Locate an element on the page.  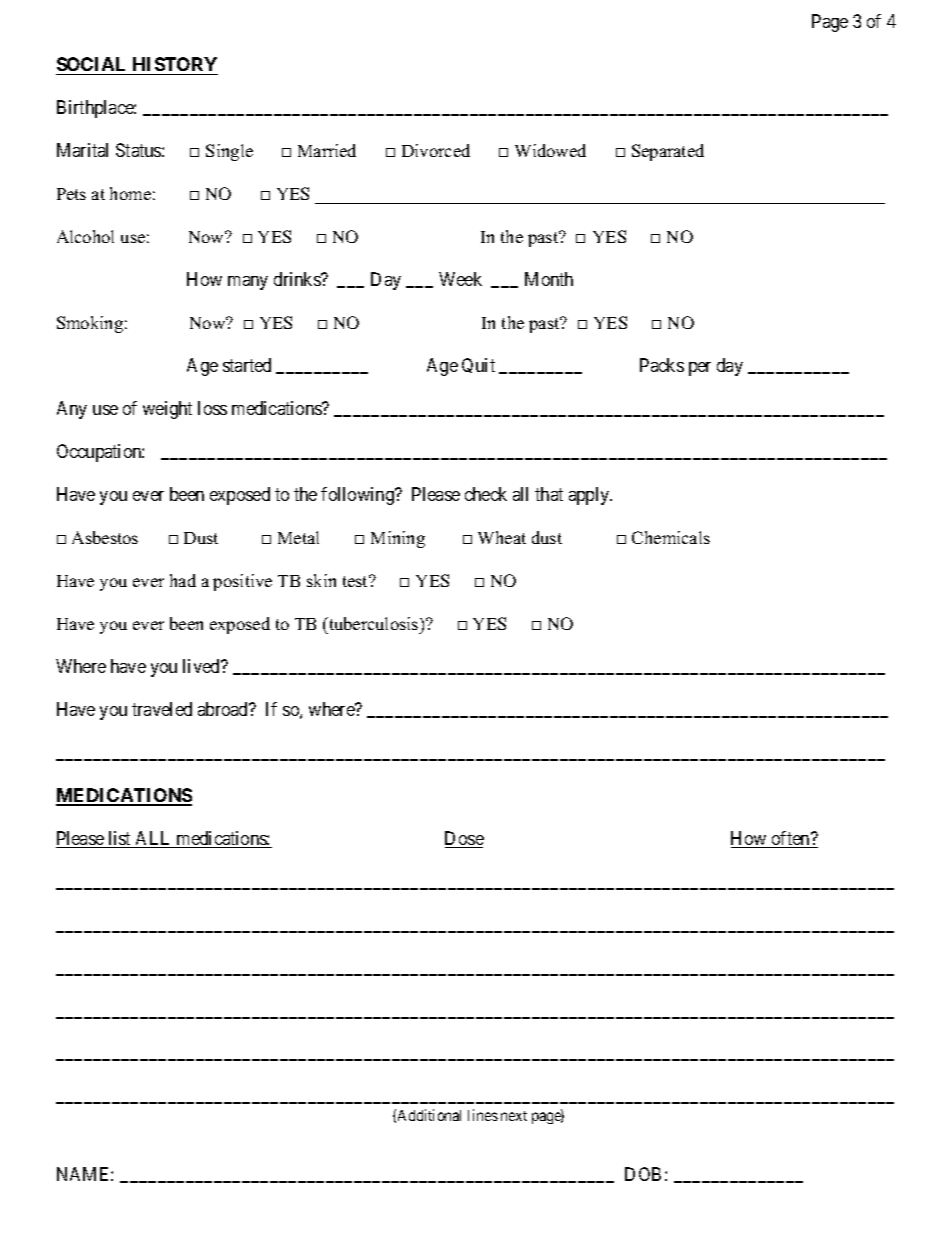
lines is located at coordinates (483, 1115).
